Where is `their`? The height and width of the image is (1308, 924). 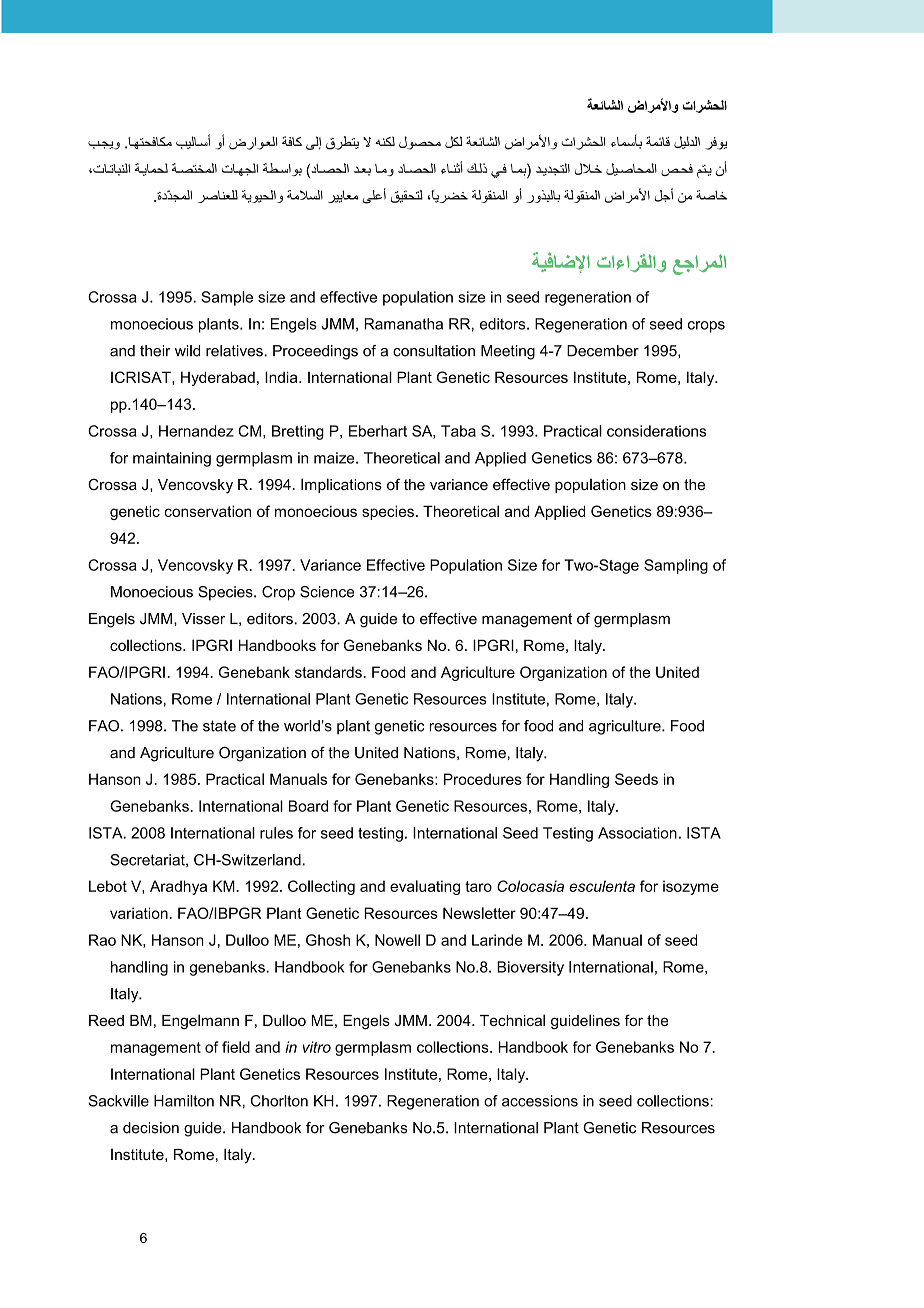
their is located at coordinates (155, 351).
